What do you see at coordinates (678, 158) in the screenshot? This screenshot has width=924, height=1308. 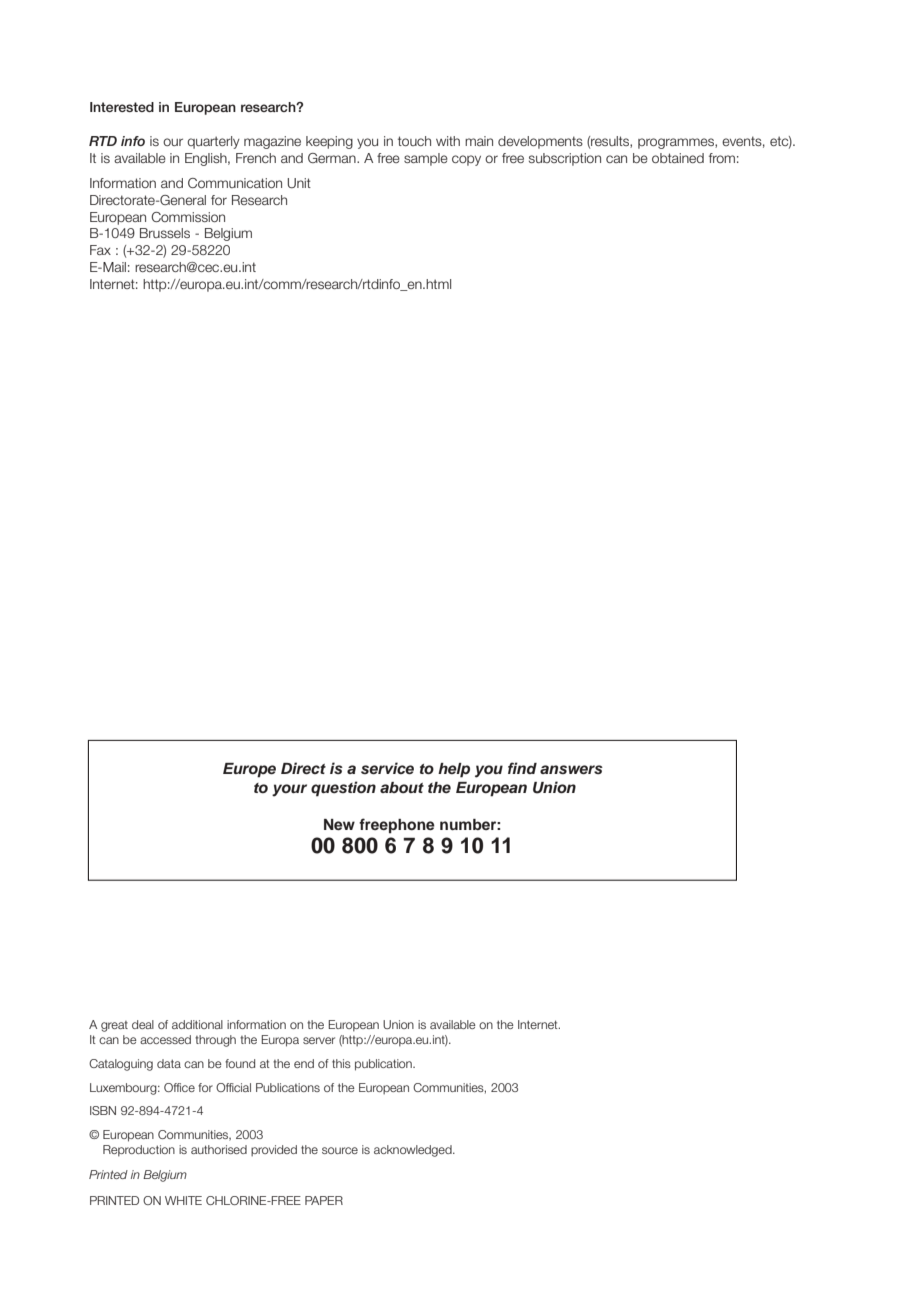 I see `obtained` at bounding box center [678, 158].
